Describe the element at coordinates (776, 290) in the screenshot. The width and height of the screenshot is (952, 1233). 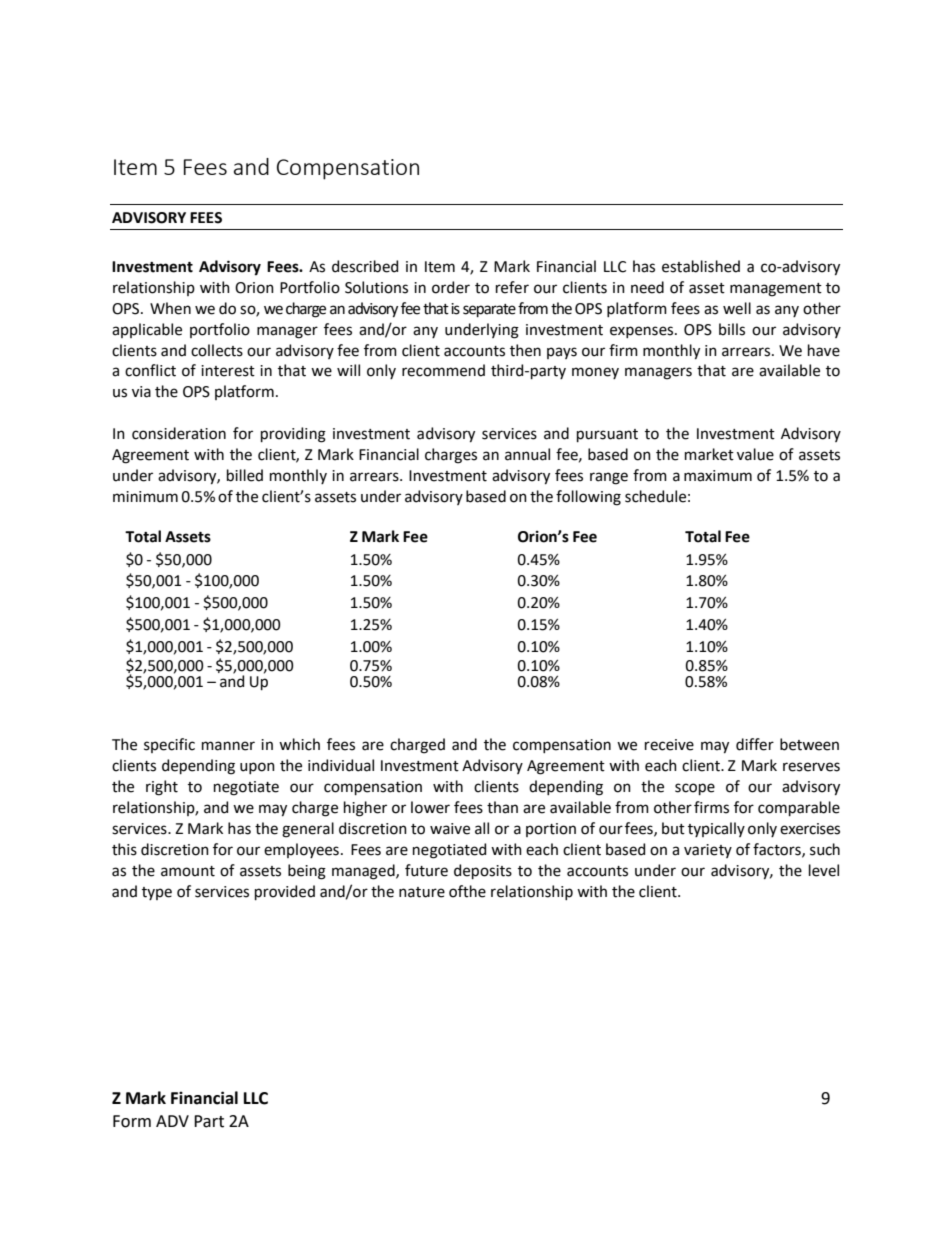
I see `management` at that location.
